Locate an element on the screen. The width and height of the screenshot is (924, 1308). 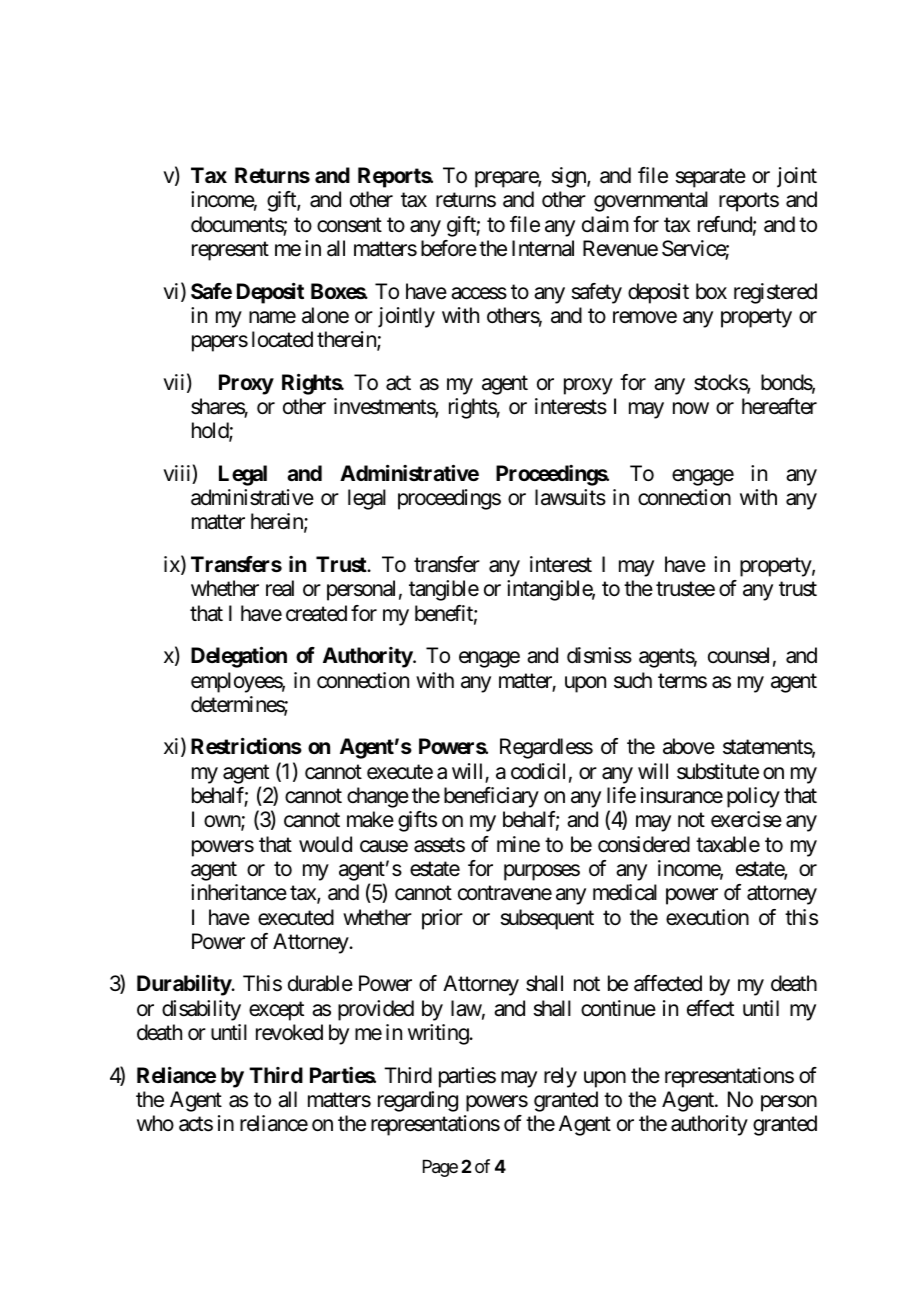
such is located at coordinates (633, 680).
